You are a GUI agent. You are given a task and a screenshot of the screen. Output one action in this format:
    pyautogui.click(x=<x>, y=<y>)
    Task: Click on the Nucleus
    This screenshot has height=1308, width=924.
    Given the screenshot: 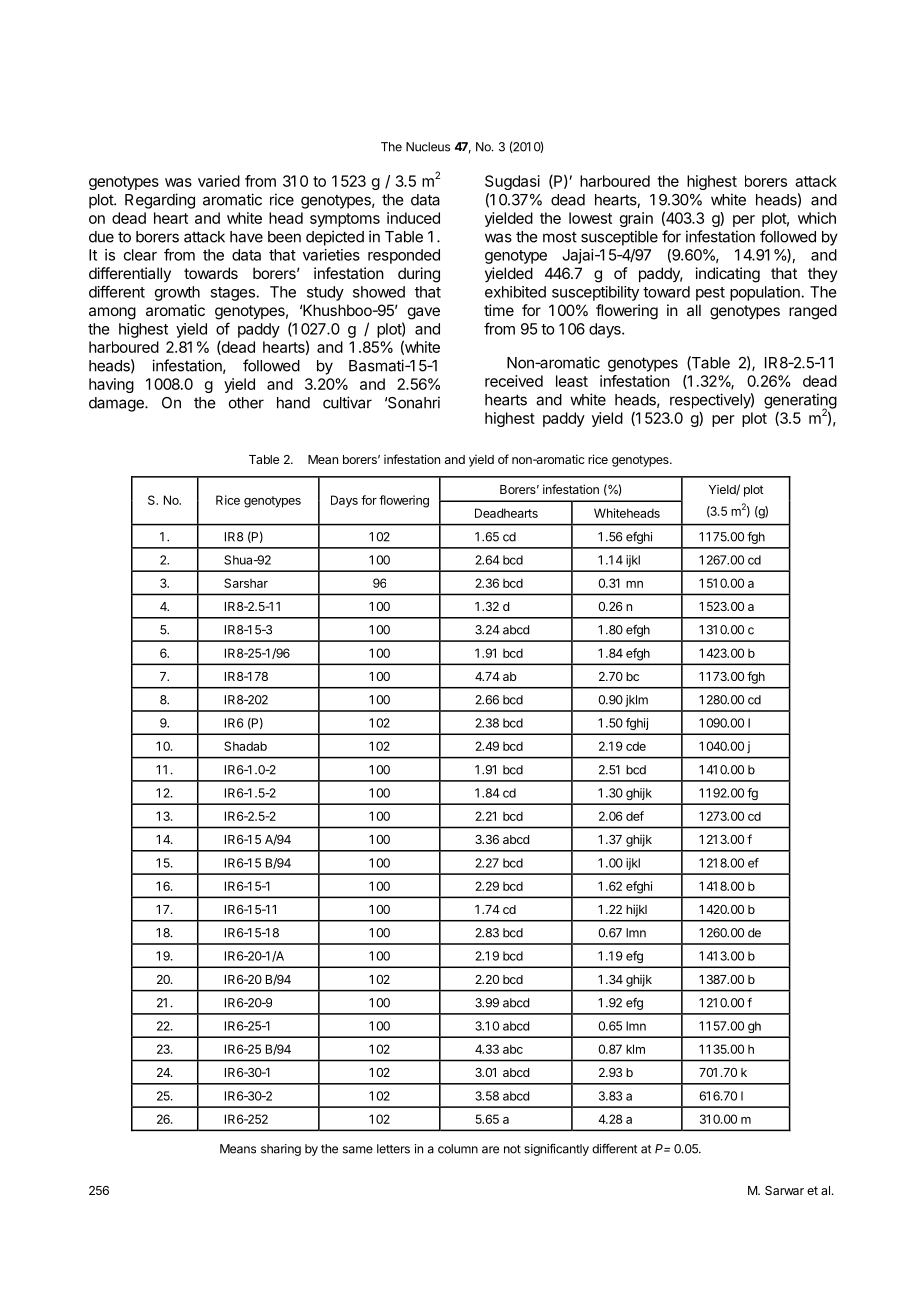 What is the action you would take?
    pyautogui.click(x=428, y=147)
